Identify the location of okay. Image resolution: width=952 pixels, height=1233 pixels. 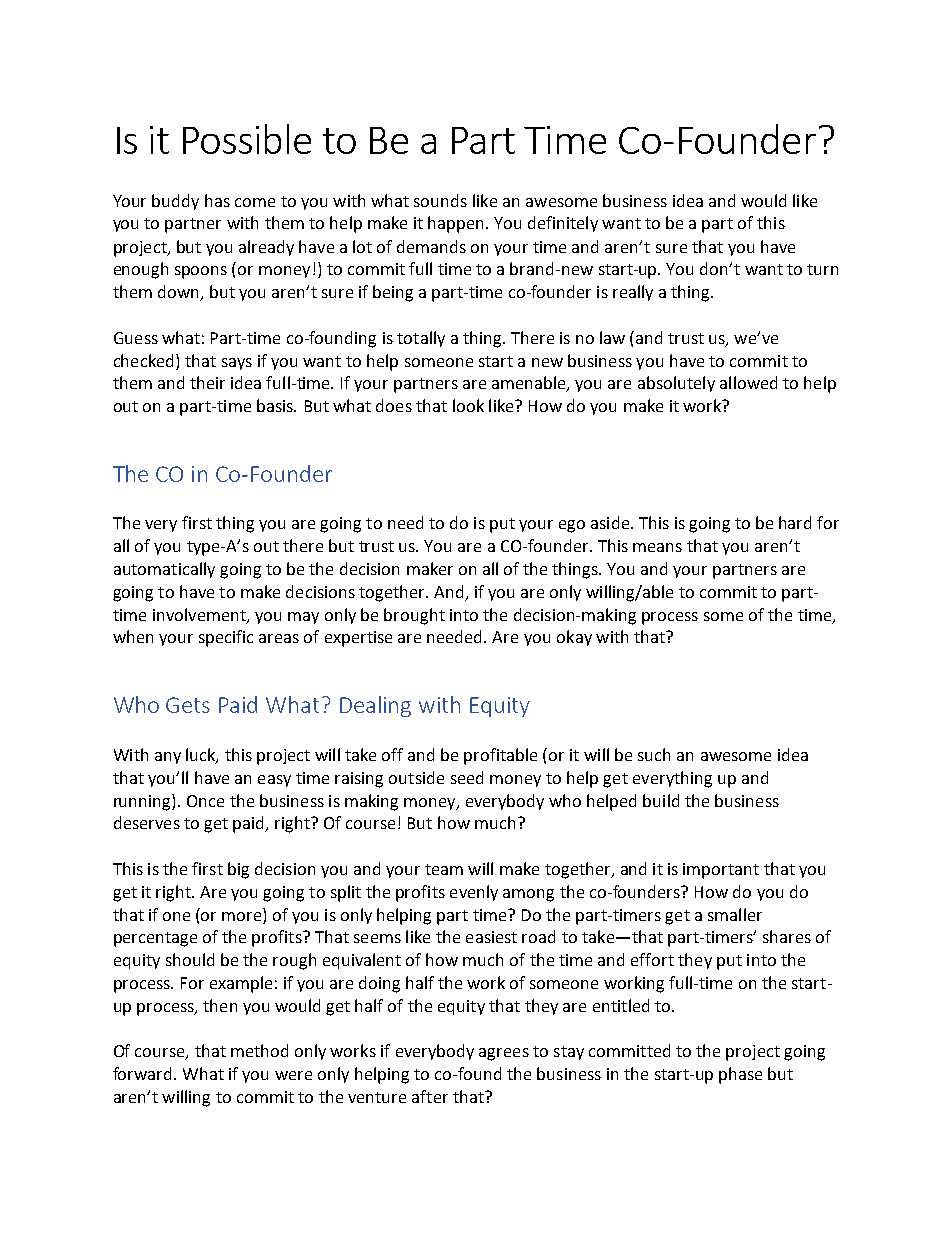
(574, 638).
